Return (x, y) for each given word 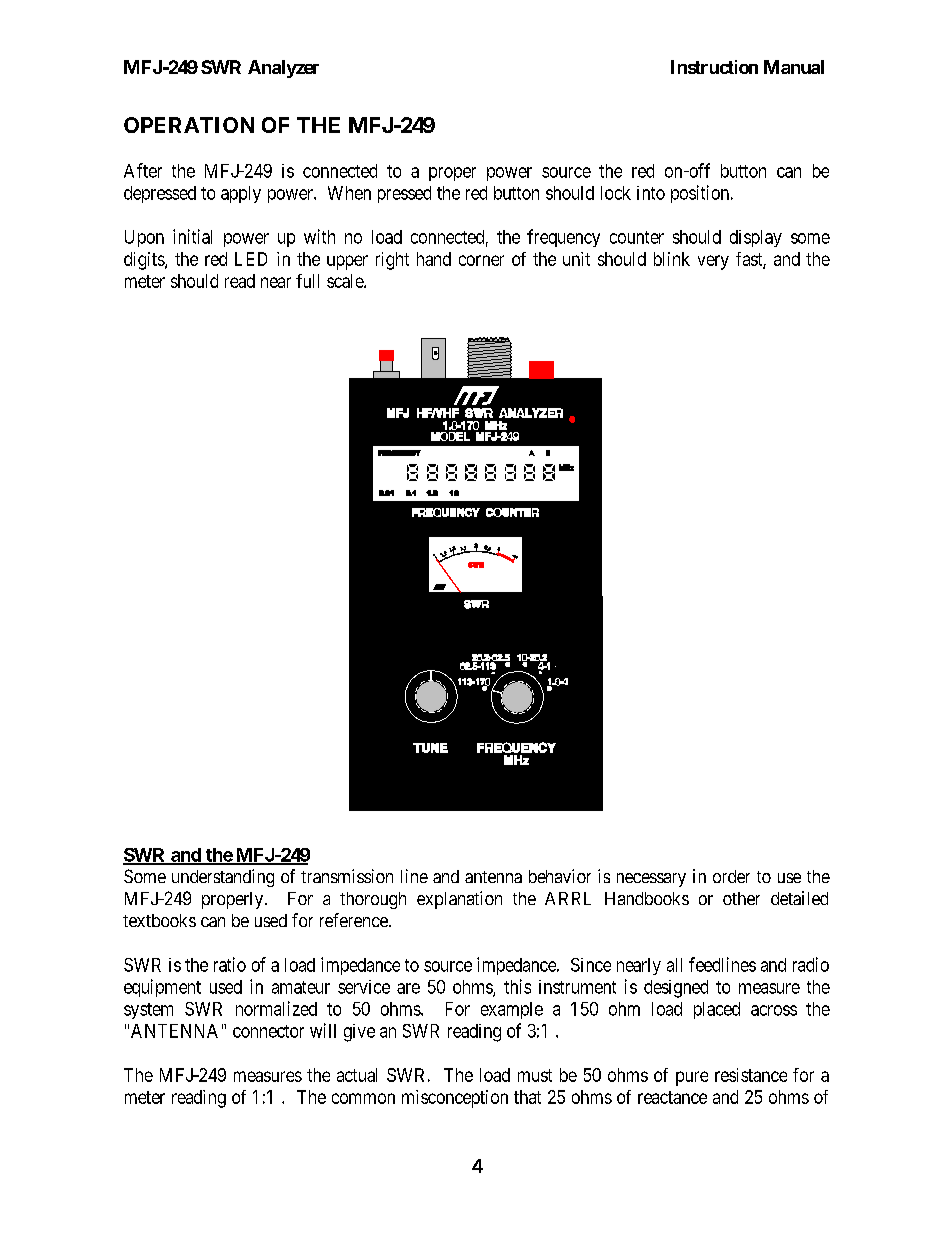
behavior (560, 876)
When (349, 193)
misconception (455, 1099)
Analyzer (283, 69)
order (731, 876)
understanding (223, 878)
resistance (751, 1075)
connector (268, 1031)
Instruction (714, 67)
